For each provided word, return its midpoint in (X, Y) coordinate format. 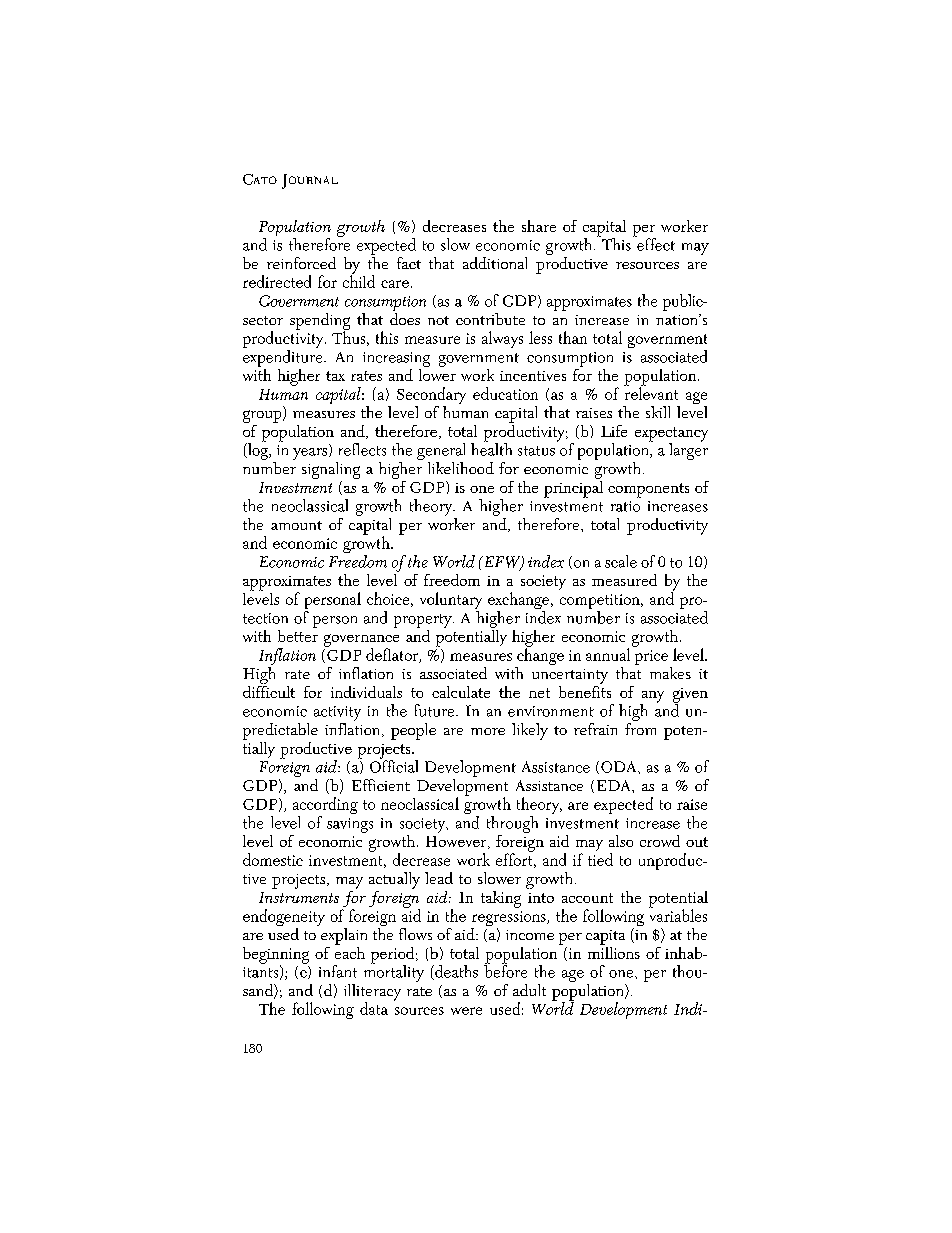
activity (337, 715)
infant (338, 971)
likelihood (461, 468)
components (648, 490)
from (640, 727)
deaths (455, 972)
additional (495, 263)
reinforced (301, 263)
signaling (331, 470)
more (488, 731)
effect (655, 243)
